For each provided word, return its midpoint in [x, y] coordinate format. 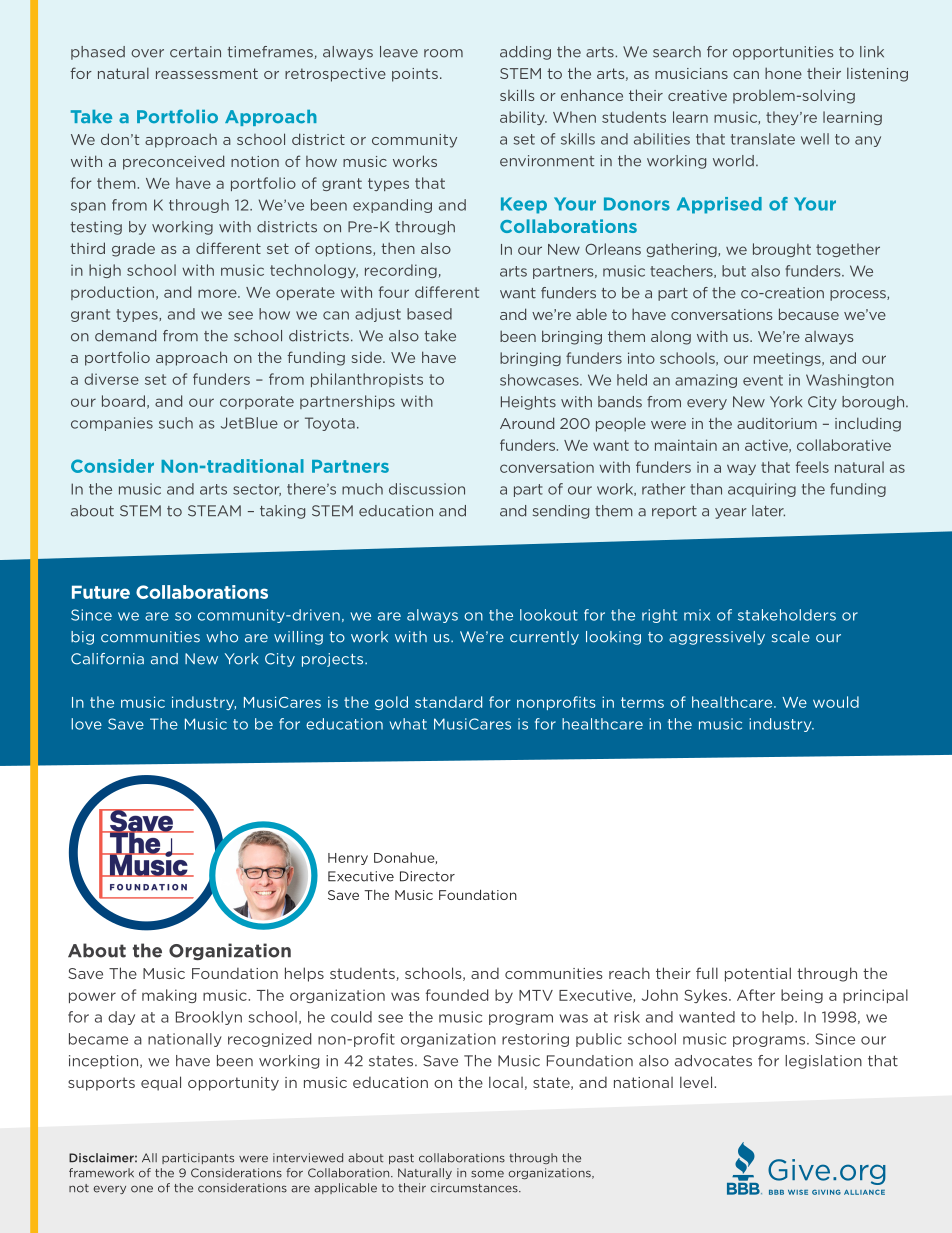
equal [161, 1083]
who [222, 637]
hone [783, 73]
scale [791, 637]
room [443, 53]
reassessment [207, 73]
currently [544, 638]
